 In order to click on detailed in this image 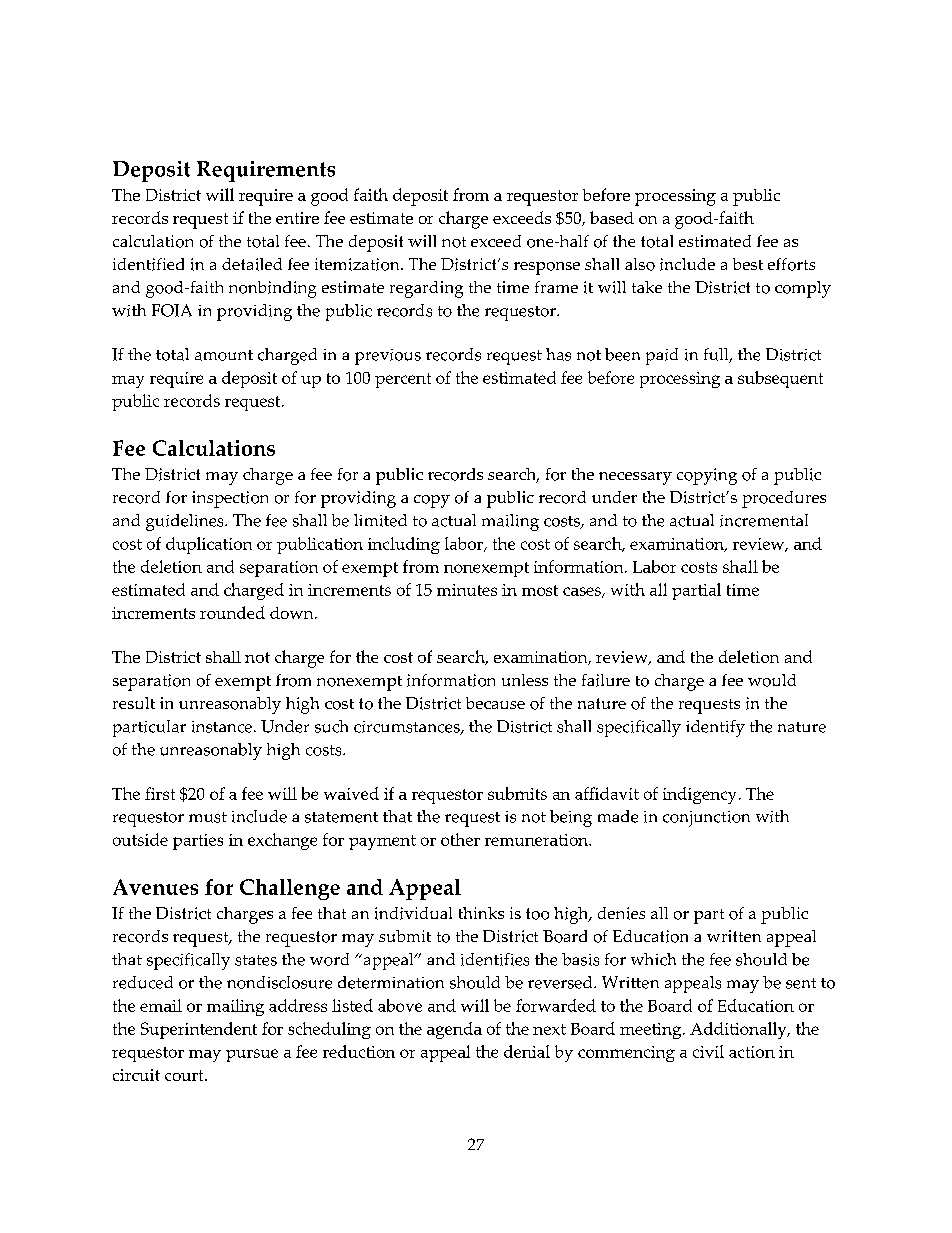, I will do `click(252, 264)`.
